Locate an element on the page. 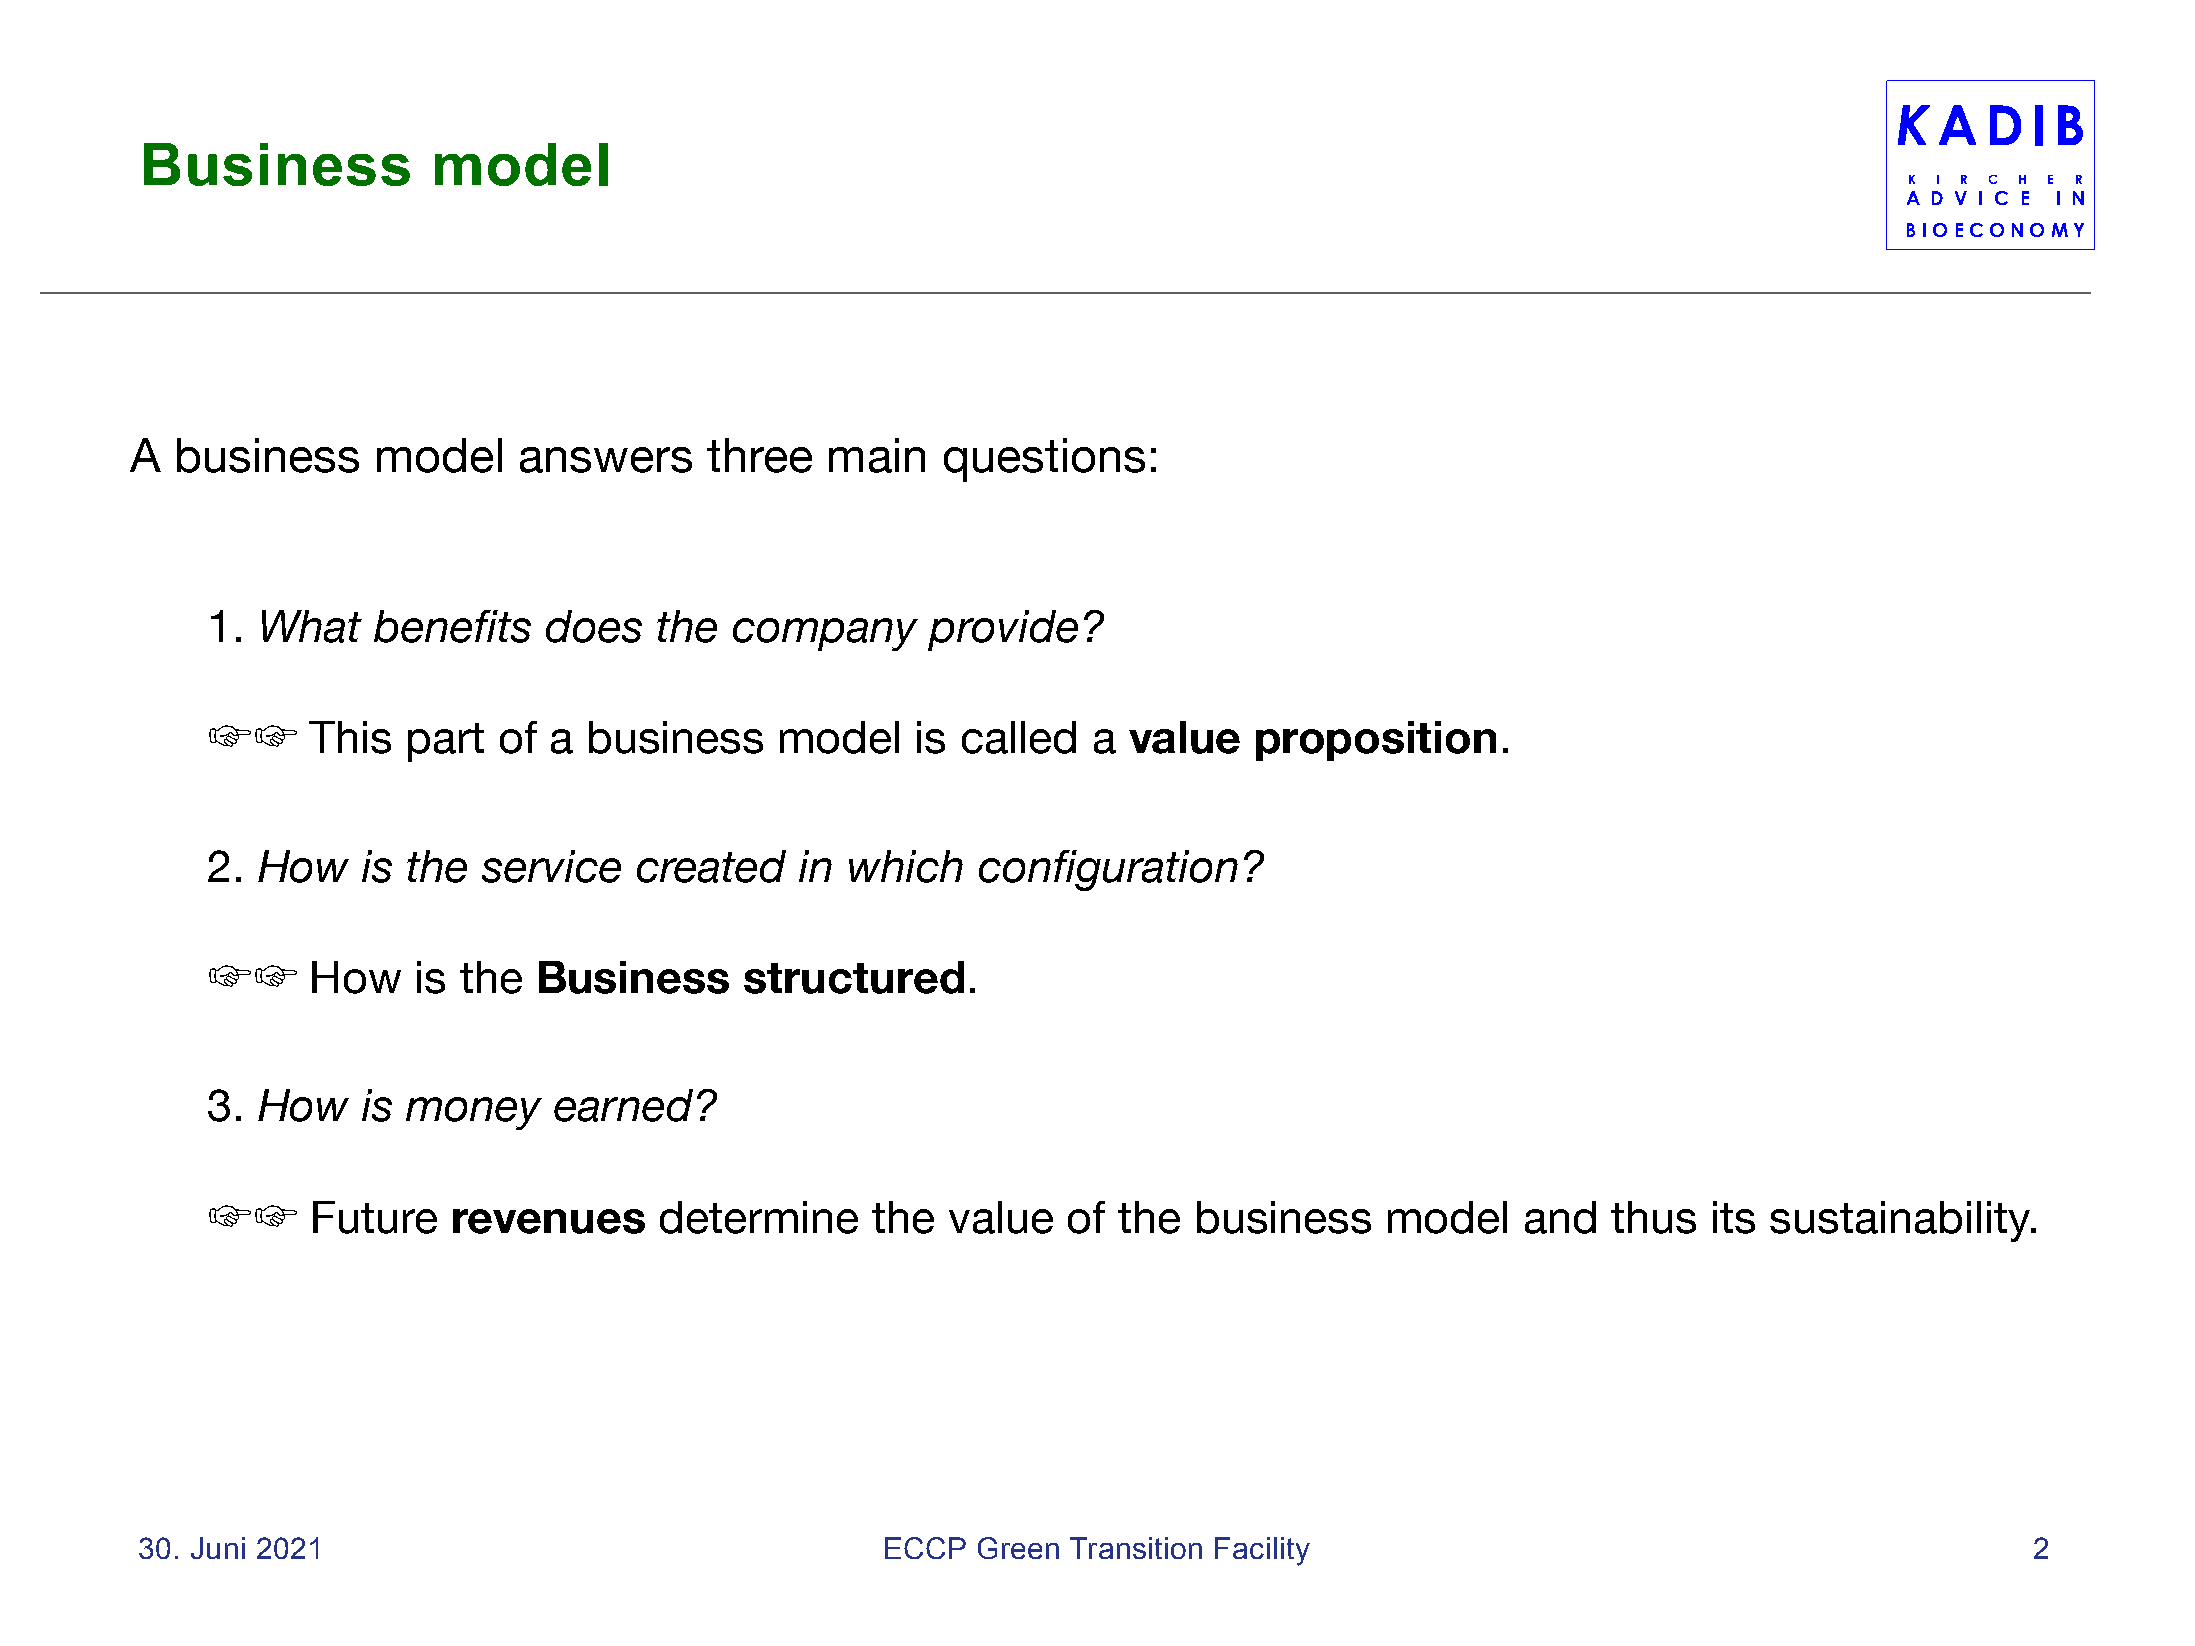 This image has height=1646, width=2195. answers is located at coordinates (606, 460).
